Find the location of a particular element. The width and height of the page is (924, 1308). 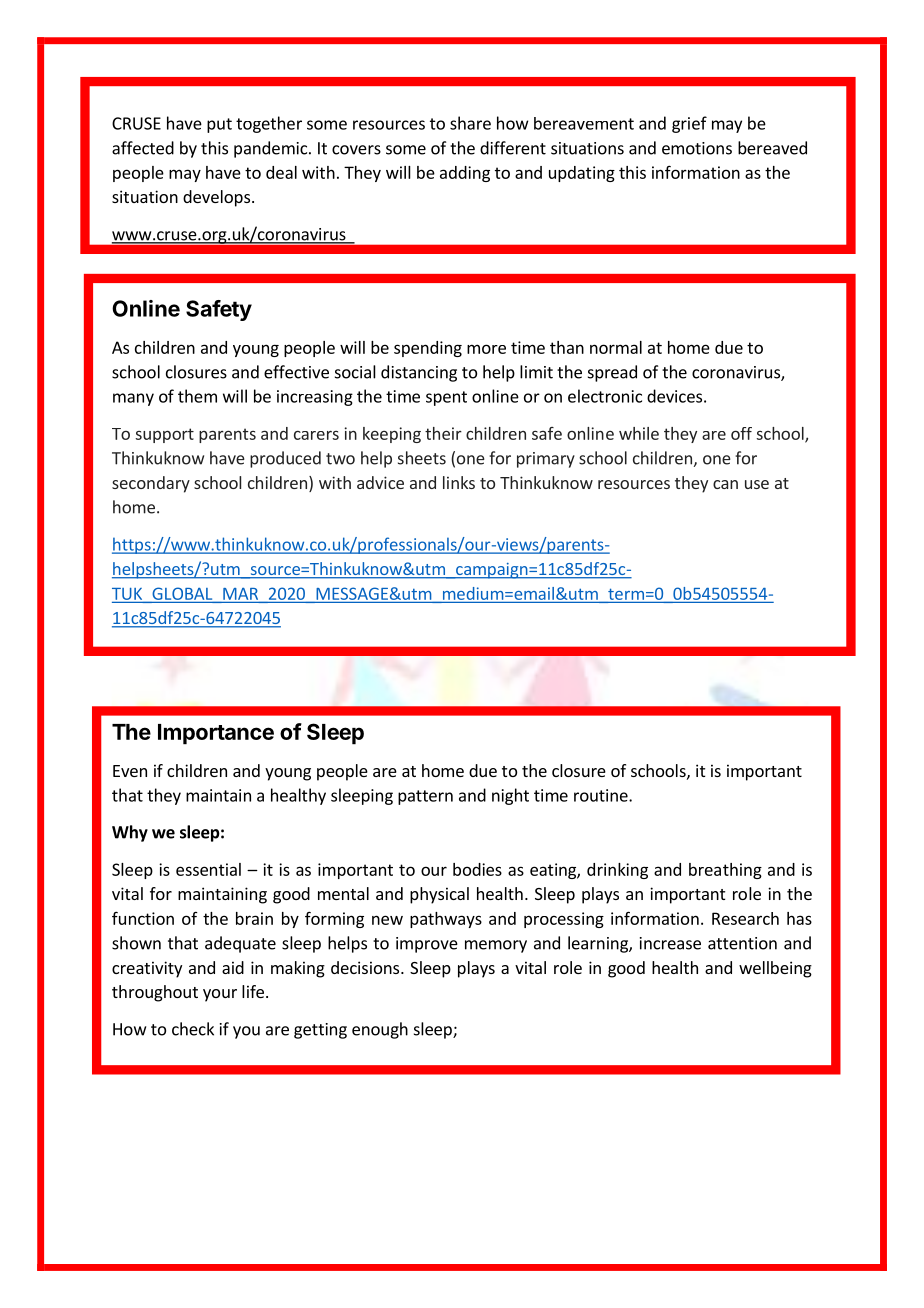

routine is located at coordinates (602, 795).
